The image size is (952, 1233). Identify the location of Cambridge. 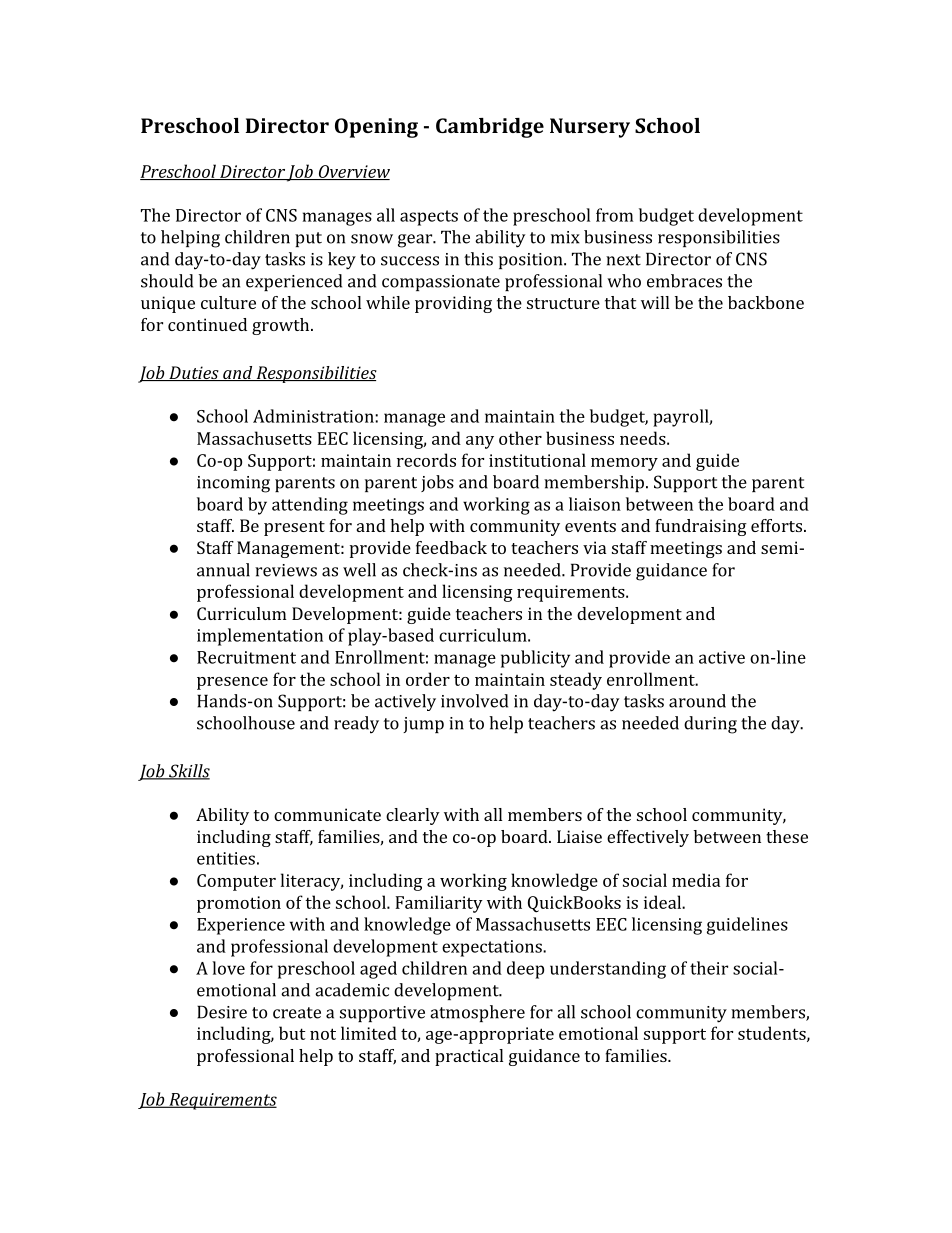
(490, 128).
